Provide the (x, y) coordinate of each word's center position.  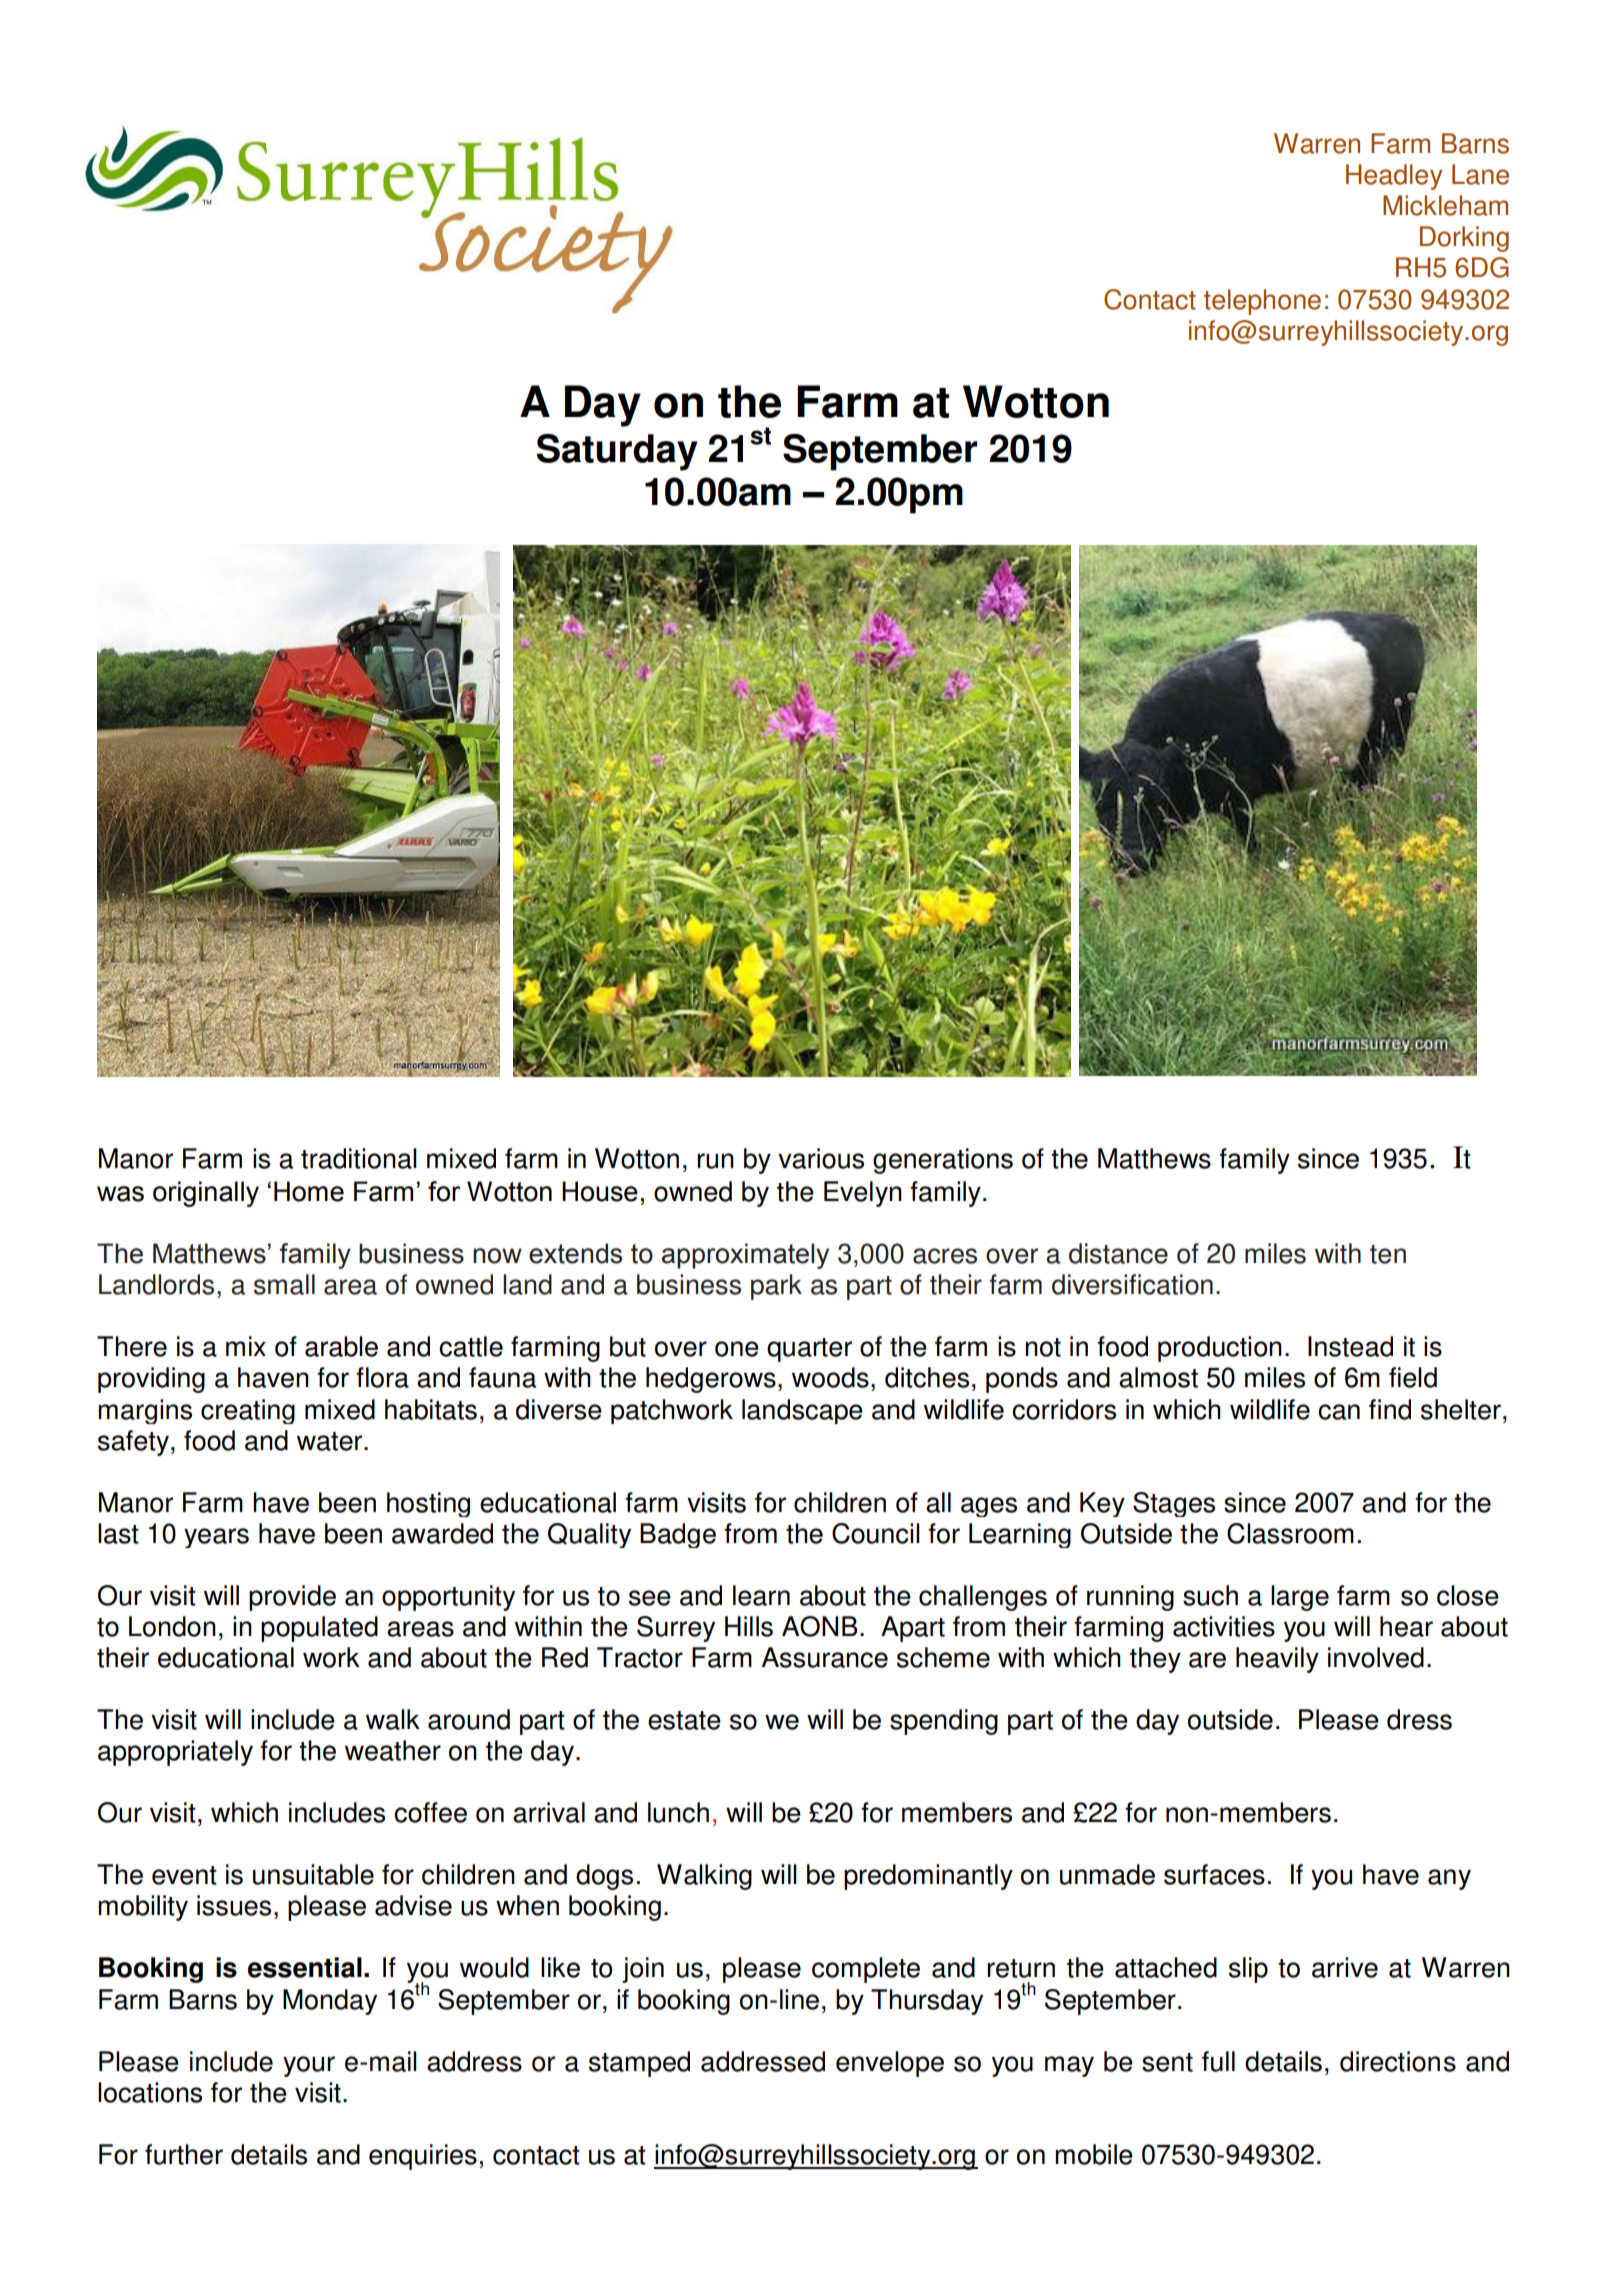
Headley (1394, 177)
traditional (359, 1158)
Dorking (1464, 239)
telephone (1262, 302)
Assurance (825, 1657)
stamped (639, 2064)
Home (309, 1191)
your (309, 2066)
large (1300, 1598)
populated (319, 1629)
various (821, 1158)
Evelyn (863, 1194)
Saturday (617, 452)
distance (1118, 1253)
